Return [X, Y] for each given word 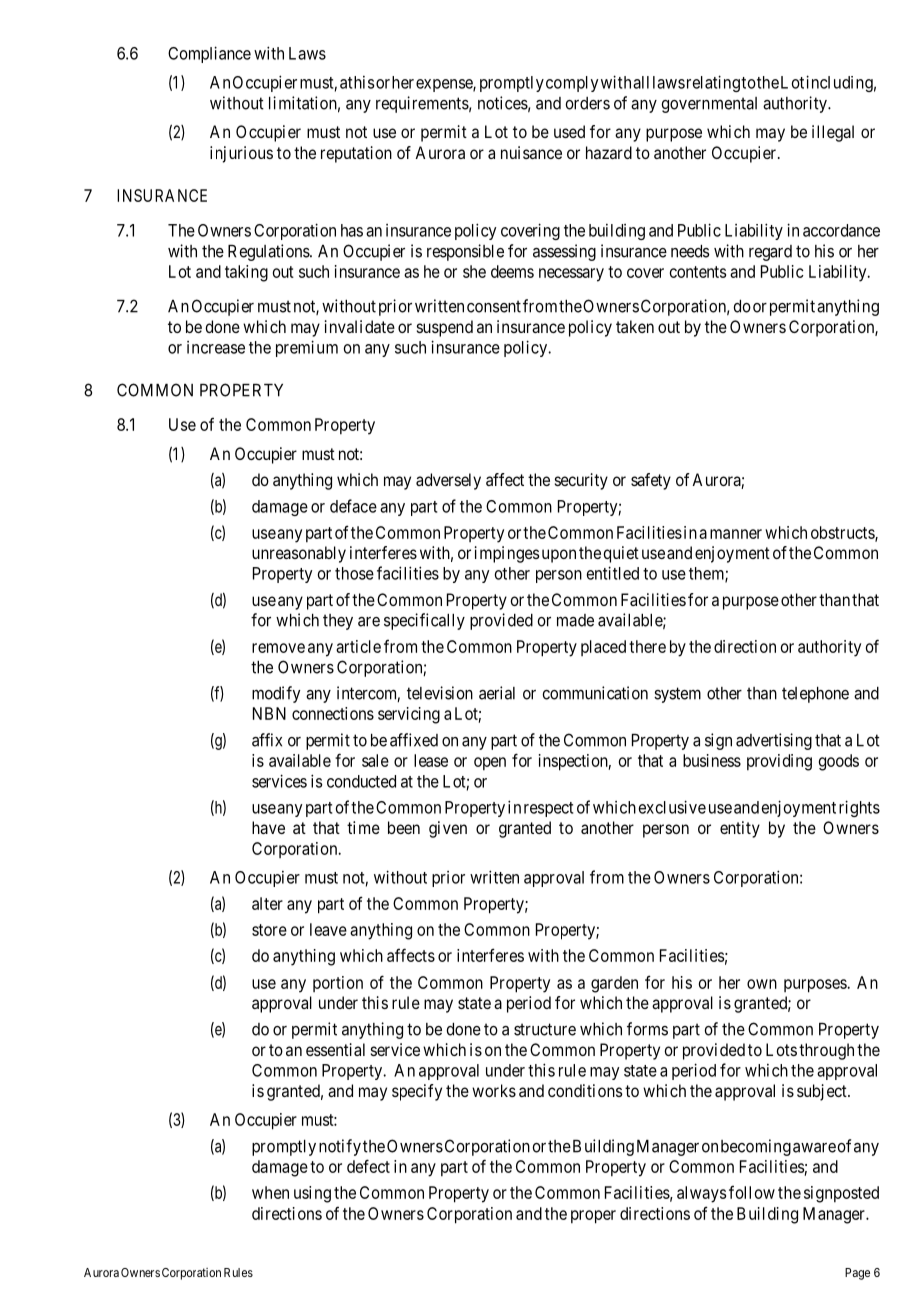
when [270, 1192]
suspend [445, 328]
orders [587, 103]
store [269, 930]
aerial [497, 693]
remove [278, 648]
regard [770, 253]
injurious [241, 154]
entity [740, 829]
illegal [833, 133]
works [494, 1090]
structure [545, 1029]
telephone [815, 695]
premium [307, 348]
